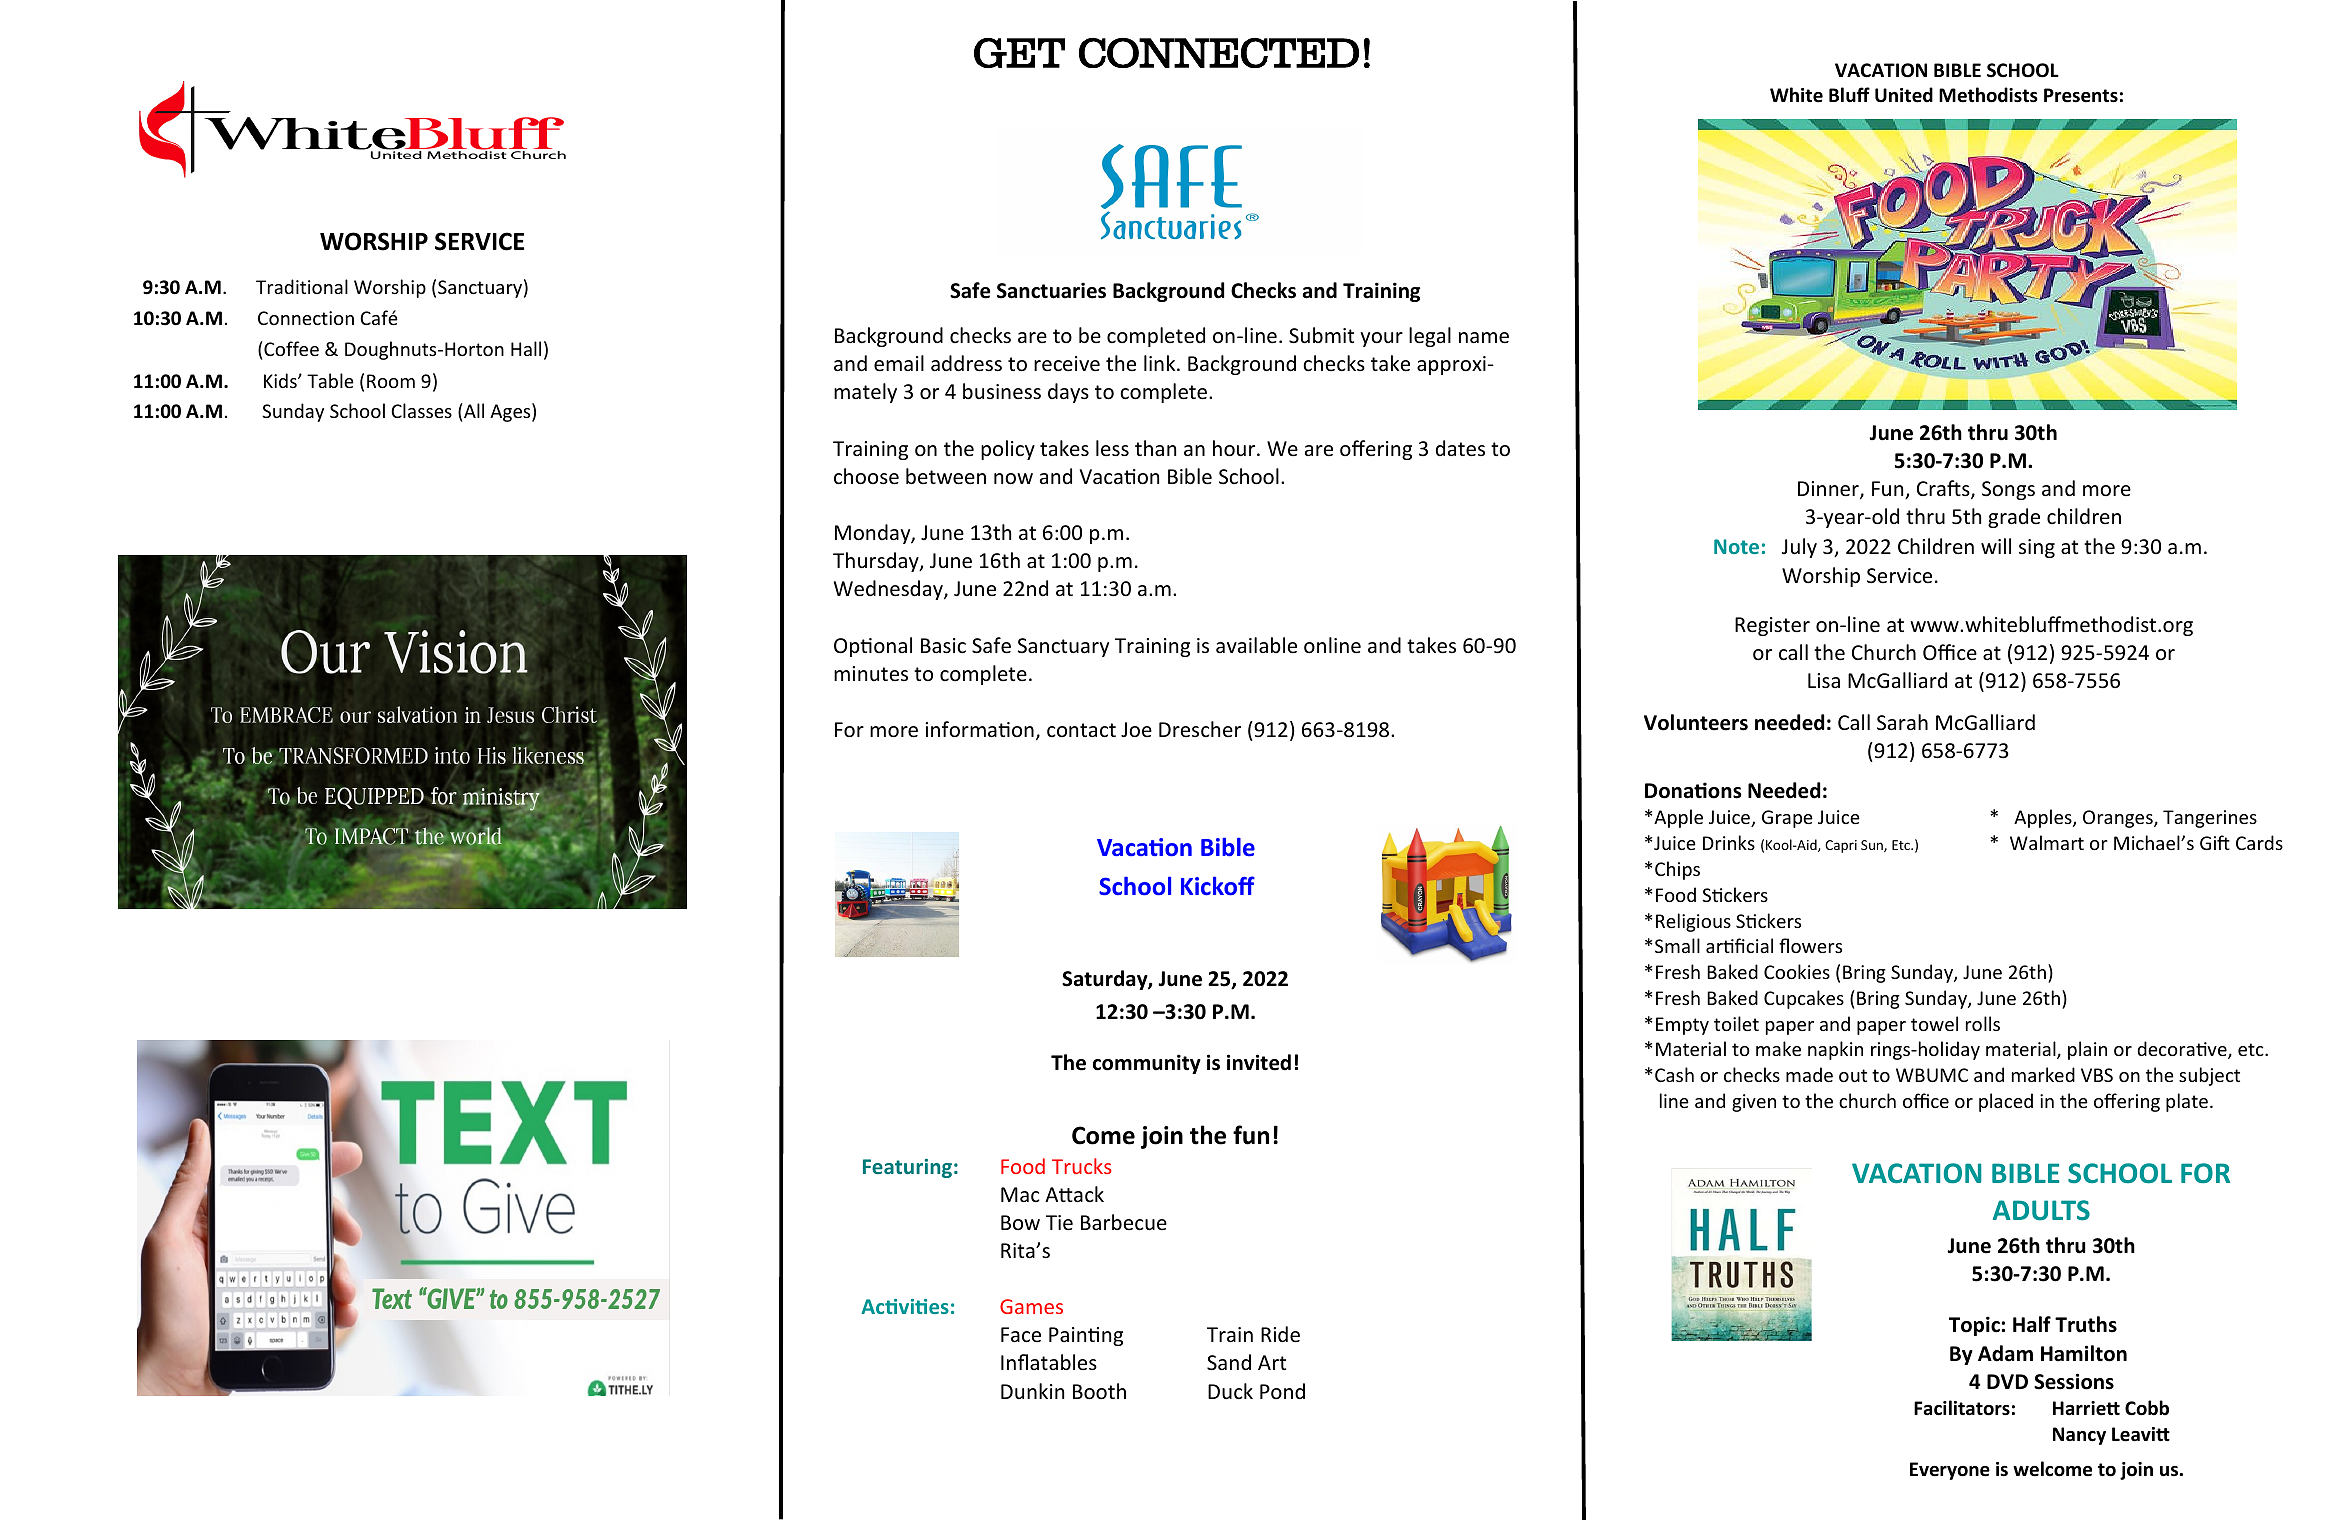  Describe the element at coordinates (1081, 1166) in the document. I see `Trucks` at that location.
